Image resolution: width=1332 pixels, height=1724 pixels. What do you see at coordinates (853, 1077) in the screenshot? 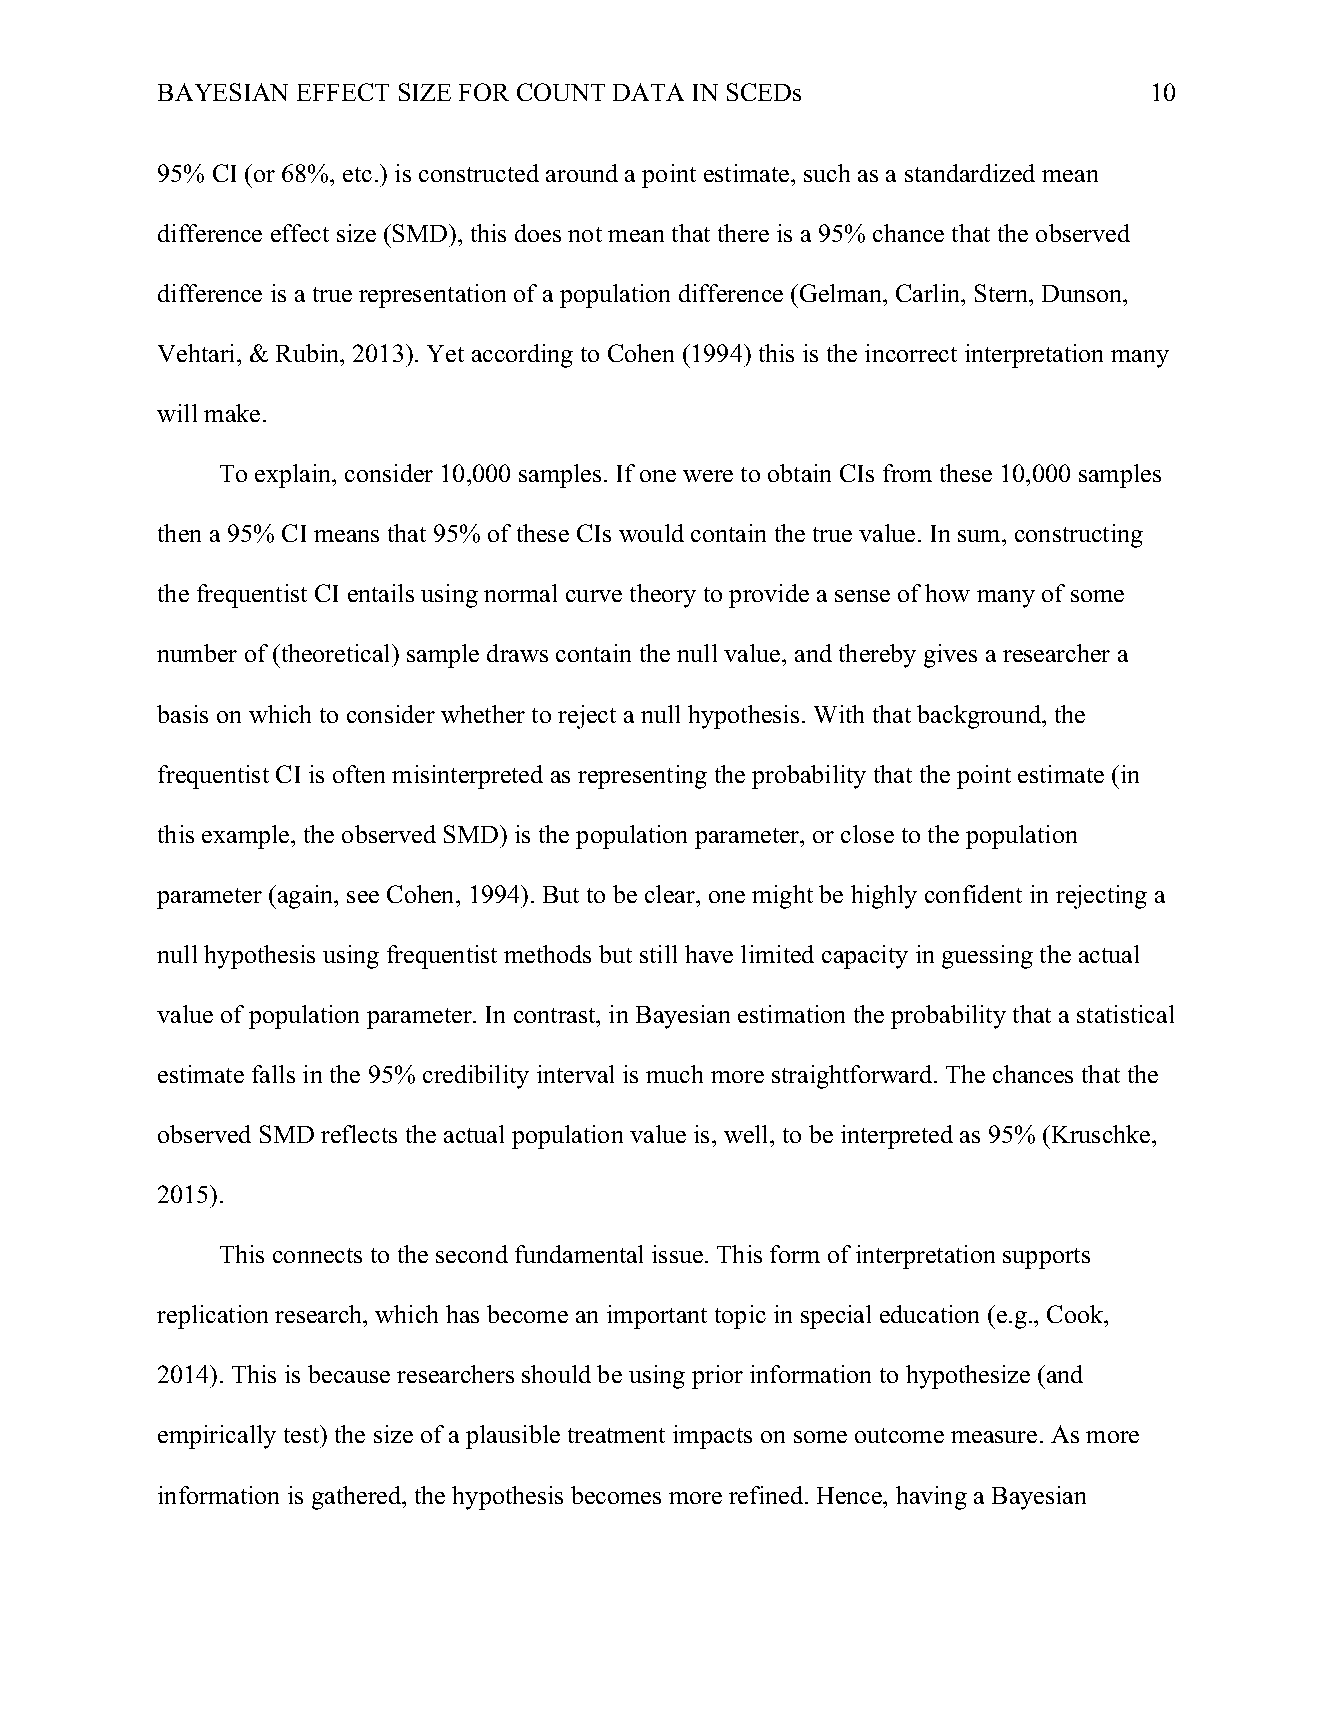
I see `straightforward` at bounding box center [853, 1077].
